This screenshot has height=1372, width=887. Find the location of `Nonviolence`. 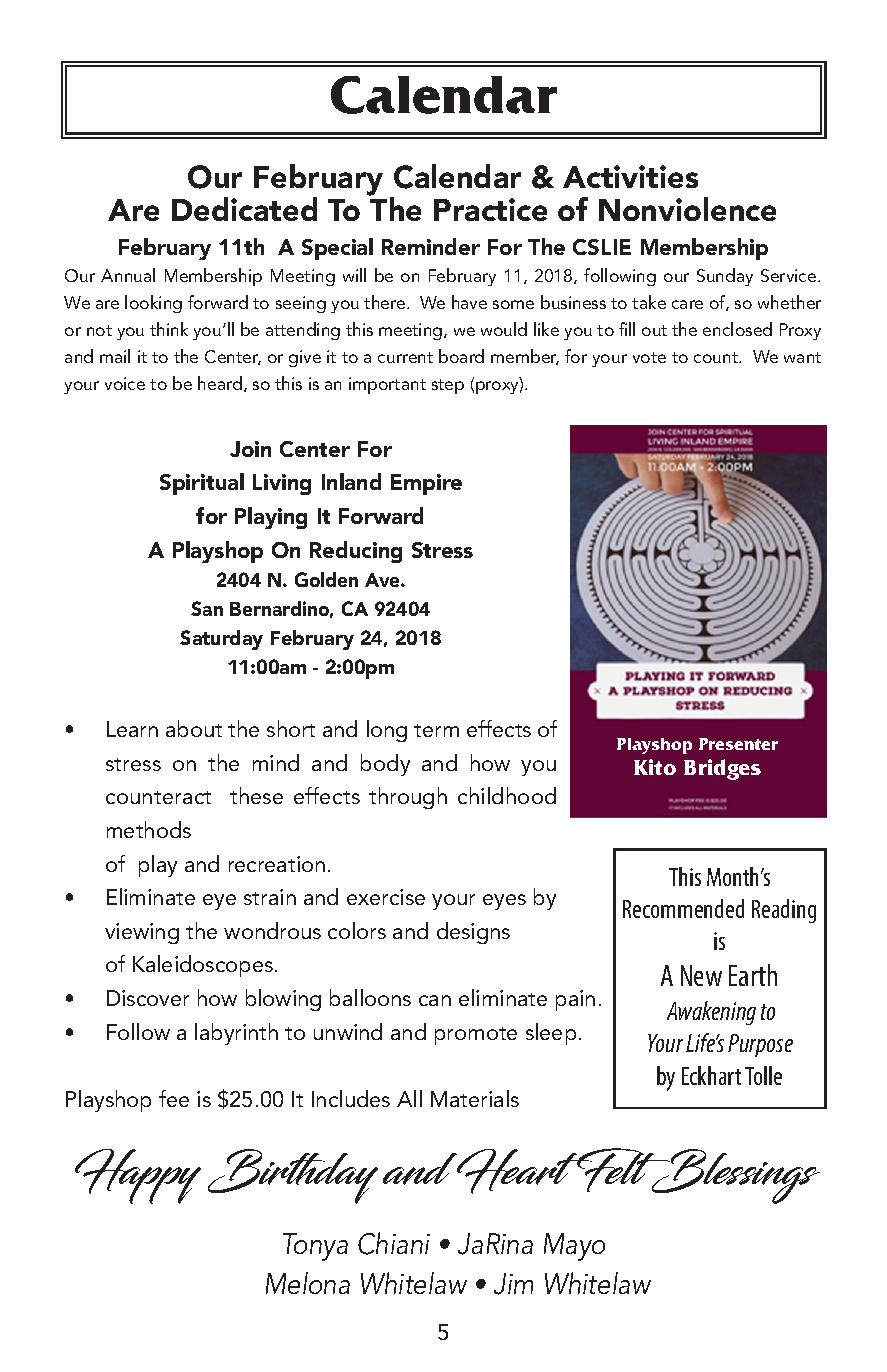

Nonviolence is located at coordinates (687, 209).
